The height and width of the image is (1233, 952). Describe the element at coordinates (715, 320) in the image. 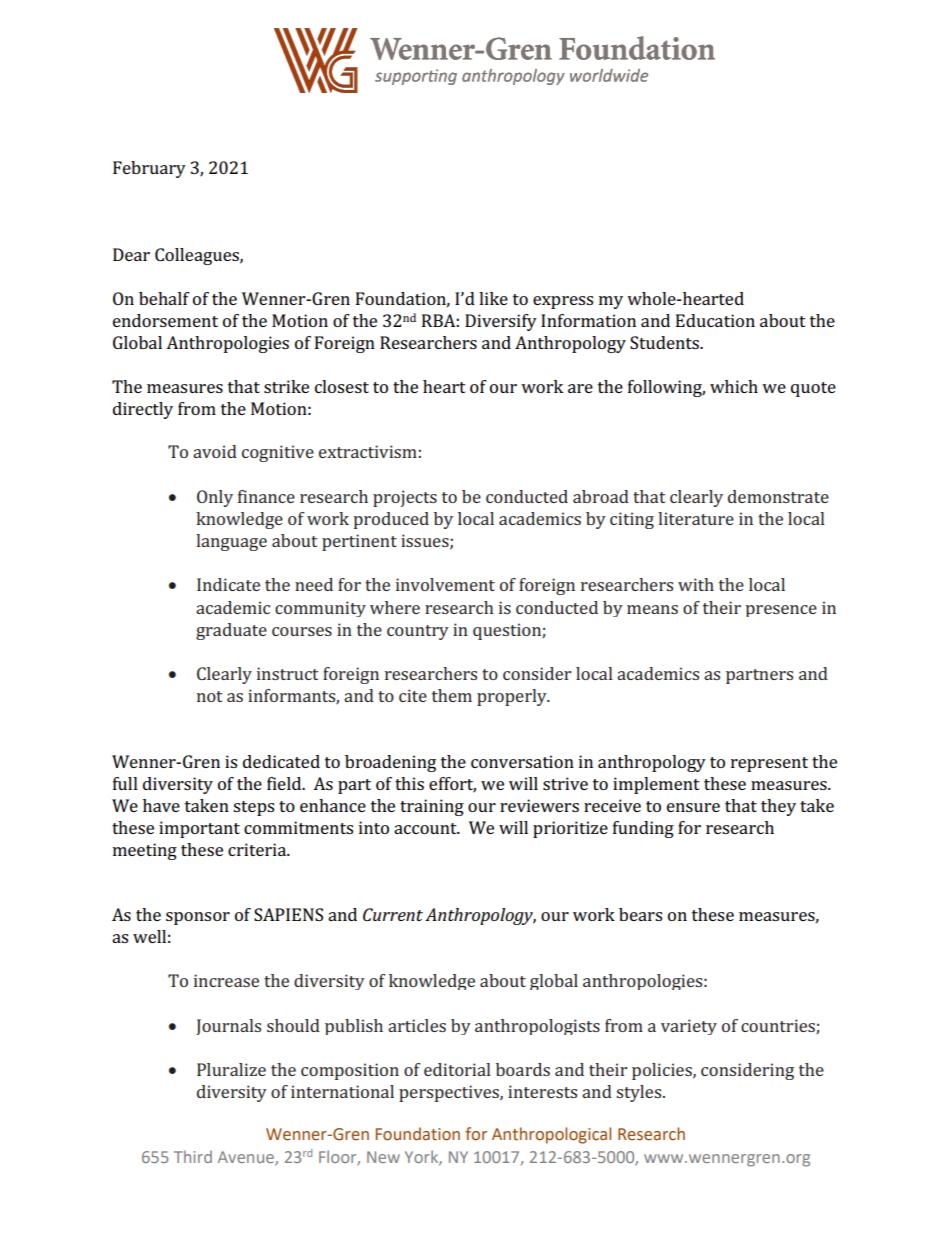

I see `Education` at that location.
